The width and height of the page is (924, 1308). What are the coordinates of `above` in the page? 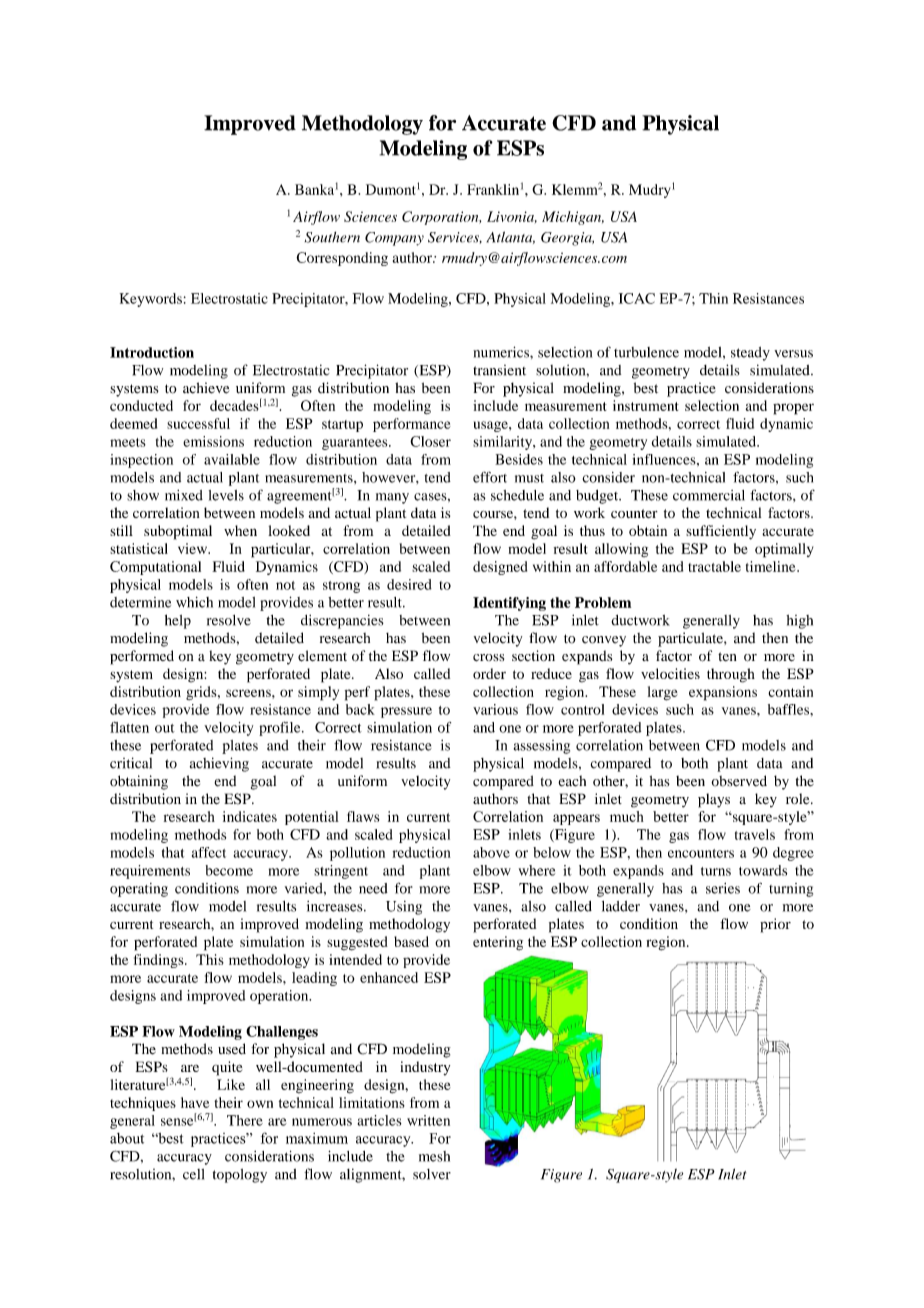 It's located at (491, 852).
